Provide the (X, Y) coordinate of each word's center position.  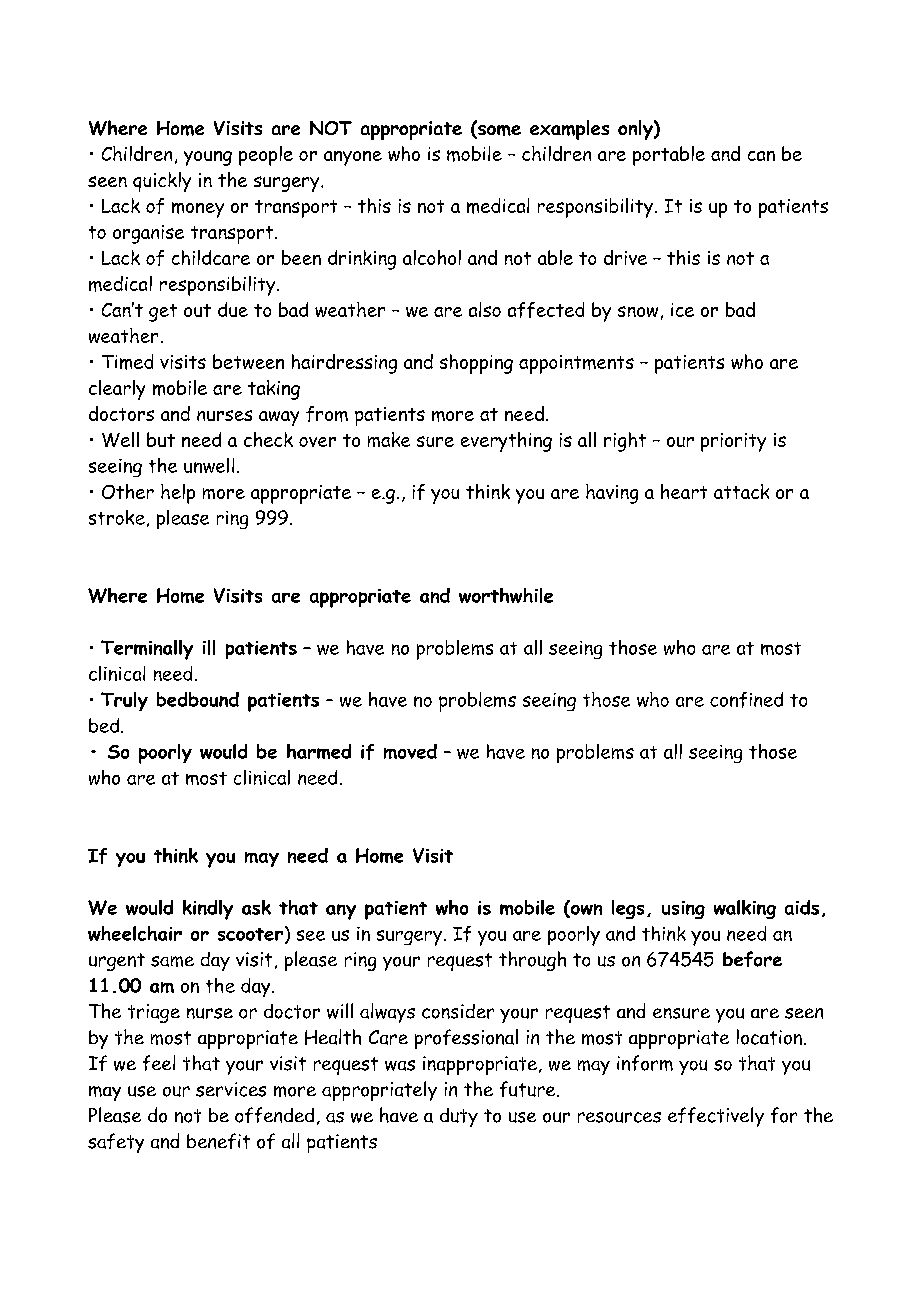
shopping (476, 364)
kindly (208, 910)
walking (745, 909)
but (161, 439)
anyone (353, 158)
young (208, 158)
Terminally (147, 650)
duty (459, 1117)
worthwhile (506, 595)
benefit (218, 1141)
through (532, 961)
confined (746, 700)
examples (569, 130)
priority (733, 442)
